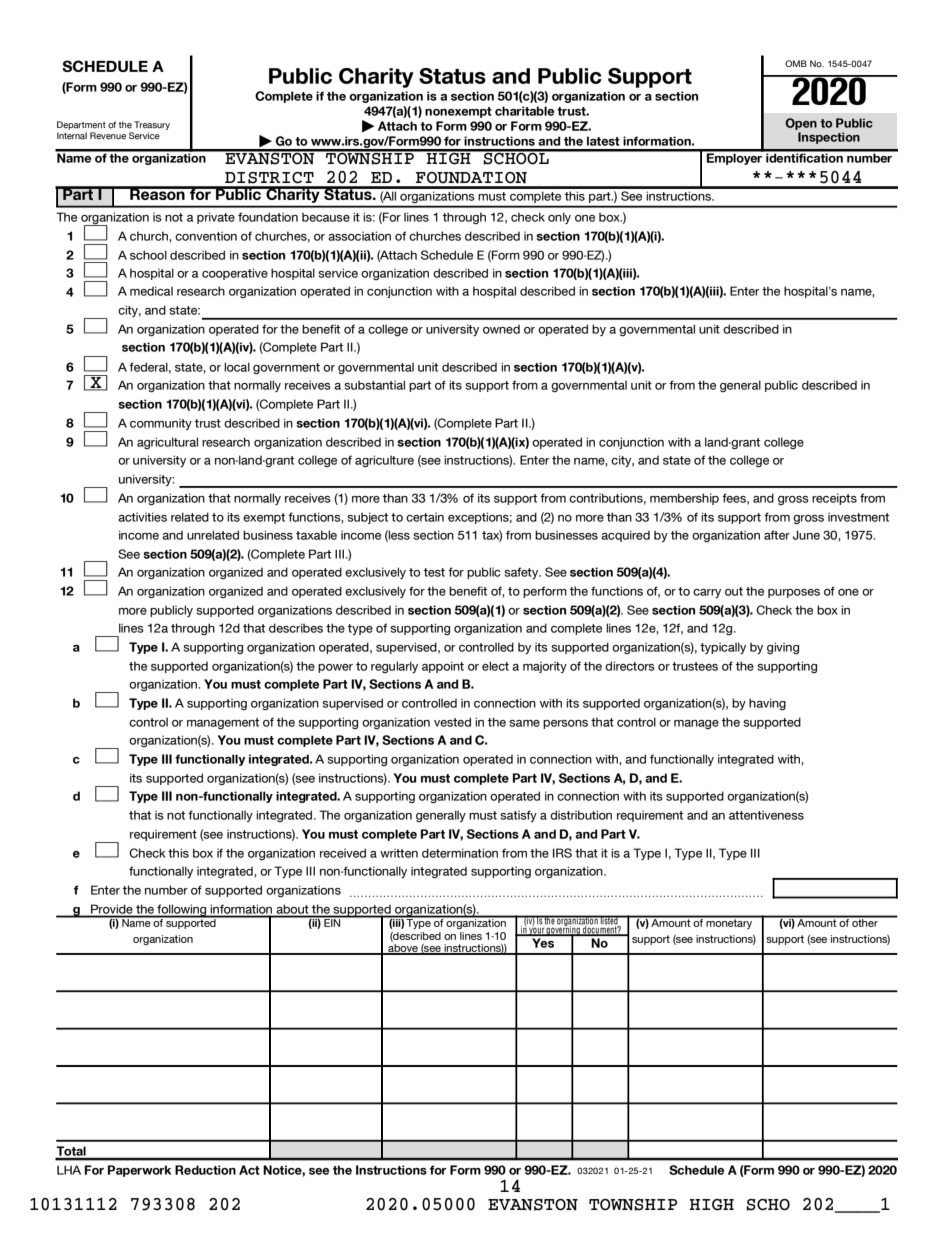  What do you see at coordinates (794, 593) in the image?
I see `purposes` at bounding box center [794, 593].
